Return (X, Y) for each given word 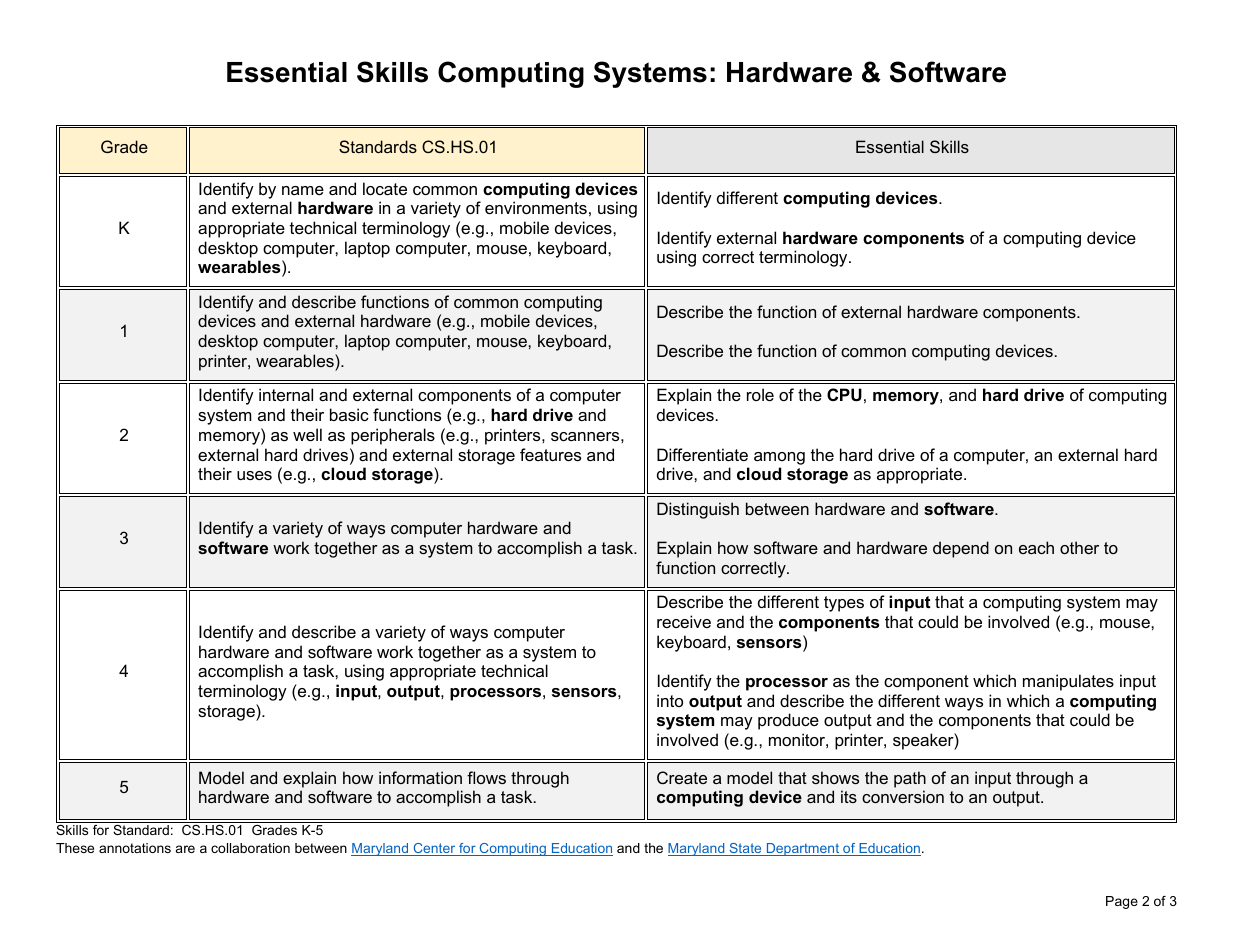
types (844, 604)
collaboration (250, 848)
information (420, 777)
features (550, 454)
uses (254, 475)
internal (286, 394)
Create (682, 777)
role (760, 394)
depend (961, 549)
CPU (844, 394)
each (1036, 547)
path (910, 779)
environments (536, 207)
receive (684, 621)
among (779, 458)
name (303, 190)
